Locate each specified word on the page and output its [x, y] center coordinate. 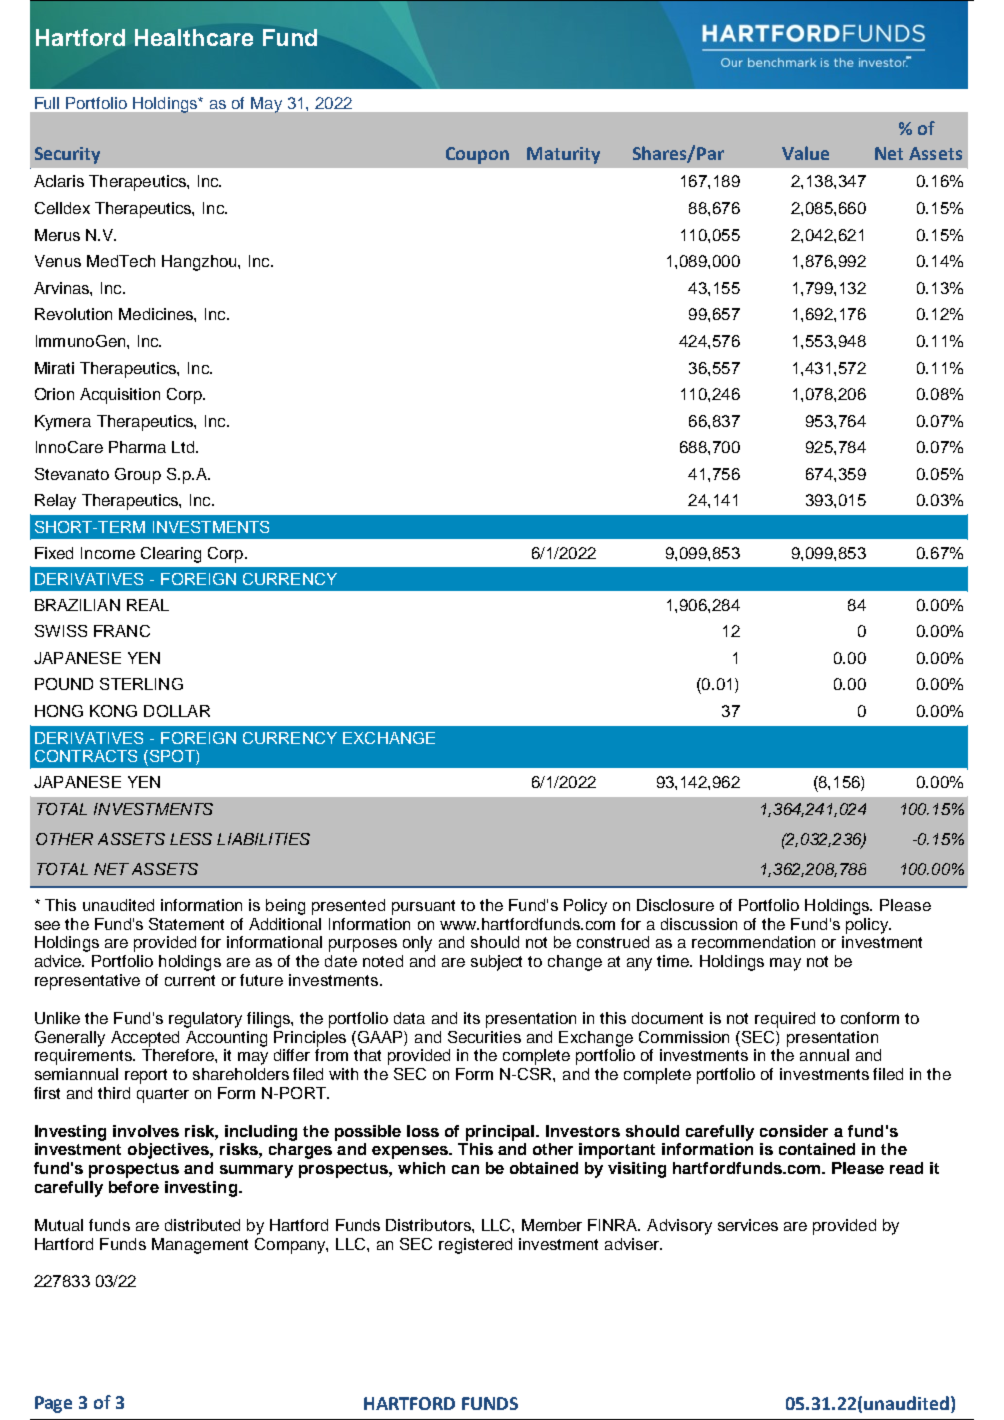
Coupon [477, 155]
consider [794, 1131]
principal [501, 1133]
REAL [148, 605]
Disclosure [675, 905]
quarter [163, 1095]
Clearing [171, 555]
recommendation [753, 942]
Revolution [73, 314]
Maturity [563, 155]
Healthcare [194, 37]
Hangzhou [200, 263]
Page [53, 1404]
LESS [191, 839]
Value [805, 153]
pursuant [423, 907]
